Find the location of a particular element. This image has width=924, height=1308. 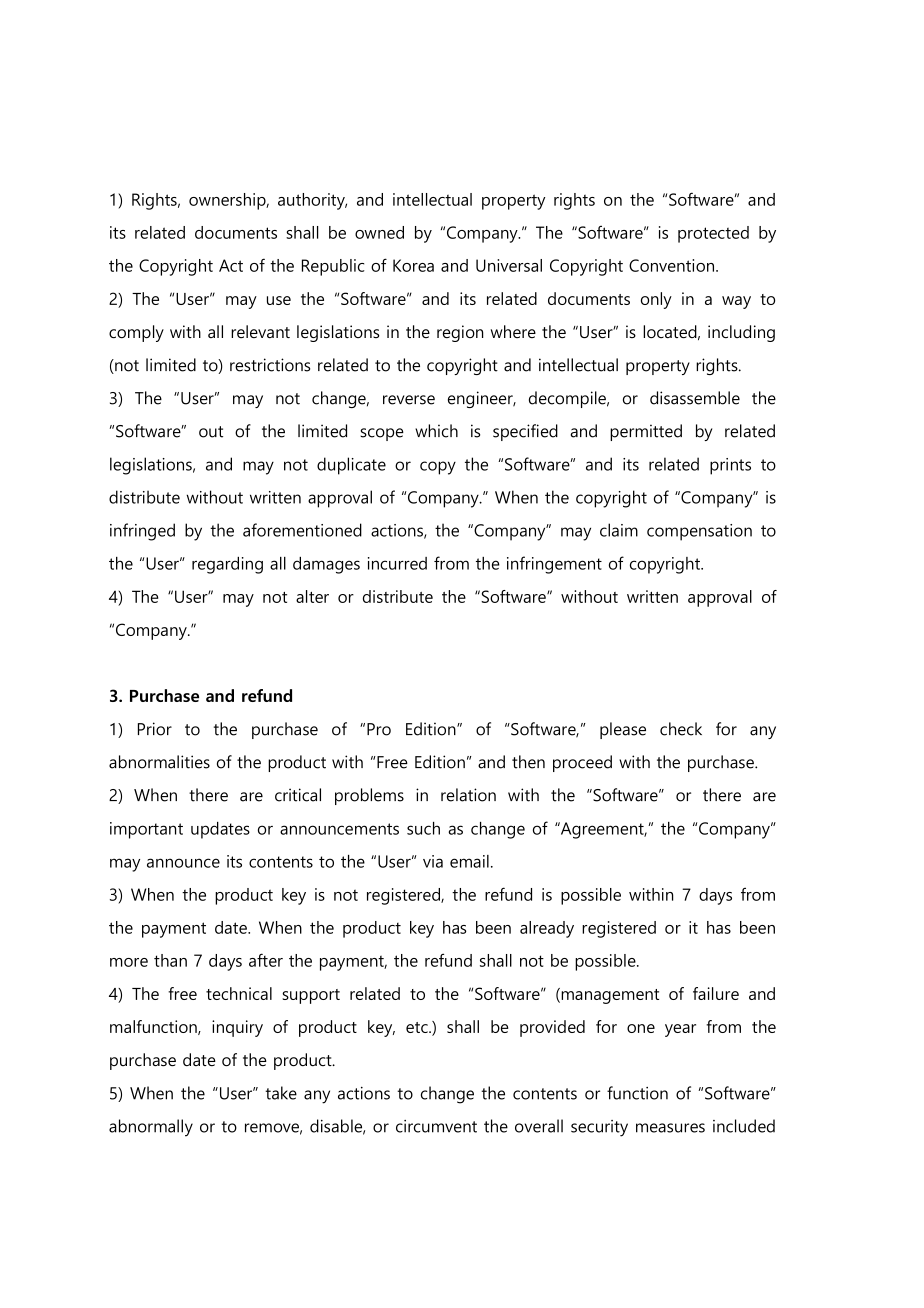

important is located at coordinates (146, 830).
